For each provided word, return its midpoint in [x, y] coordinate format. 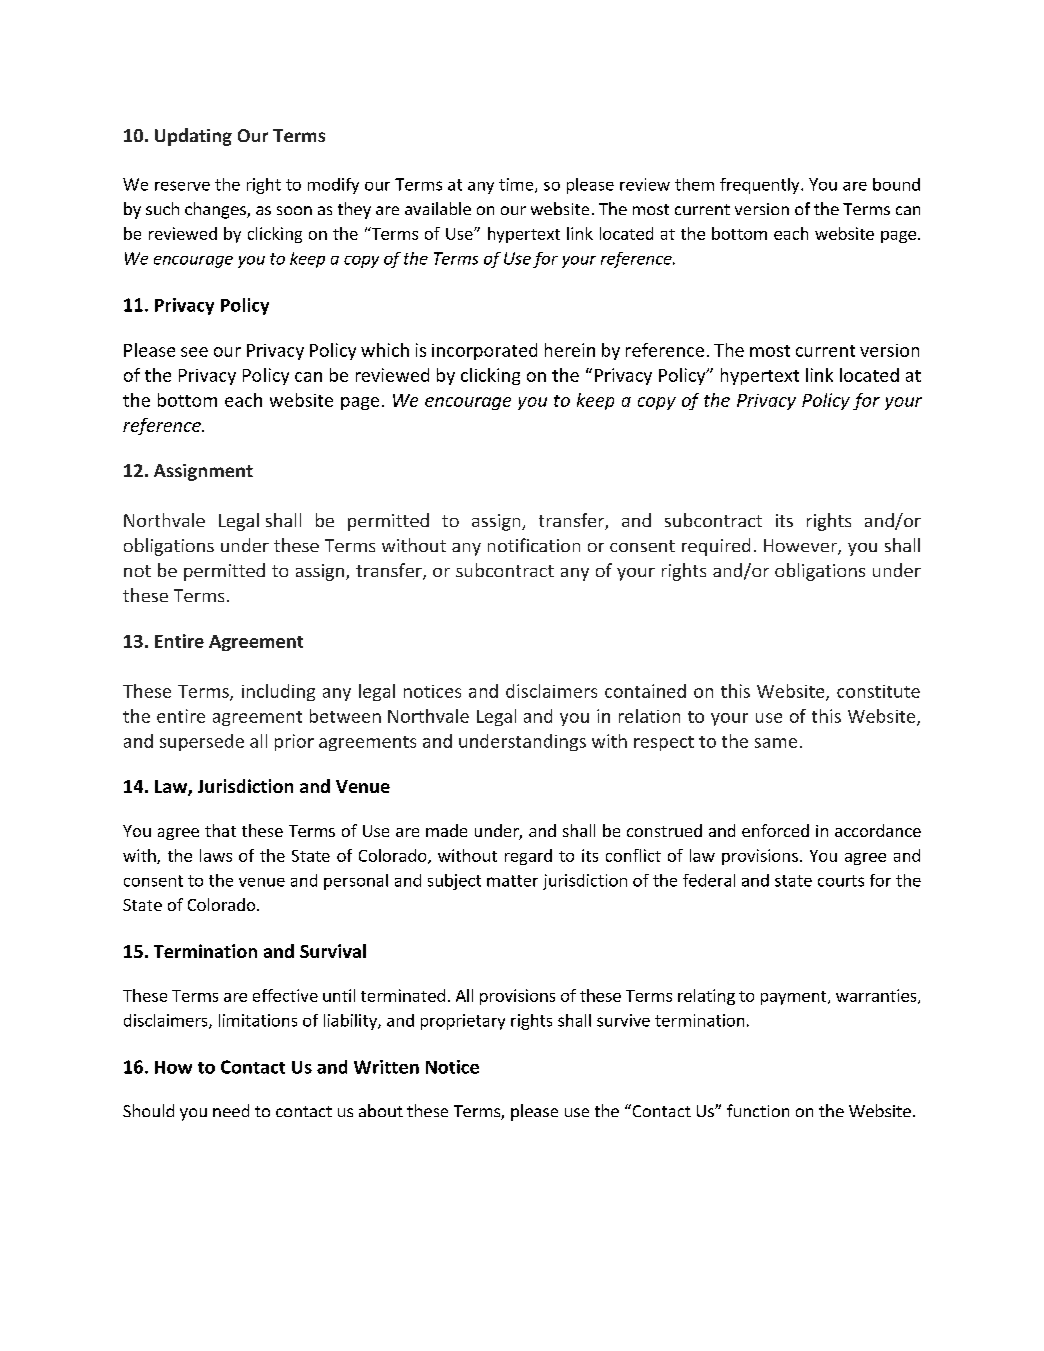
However [801, 547]
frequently [761, 186]
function [758, 1110]
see [194, 352]
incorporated [484, 351]
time [517, 185]
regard [528, 857]
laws [216, 855]
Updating [193, 137]
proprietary [463, 1022]
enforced [775, 830]
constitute [878, 691]
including [278, 692]
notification [534, 545]
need [231, 1110]
